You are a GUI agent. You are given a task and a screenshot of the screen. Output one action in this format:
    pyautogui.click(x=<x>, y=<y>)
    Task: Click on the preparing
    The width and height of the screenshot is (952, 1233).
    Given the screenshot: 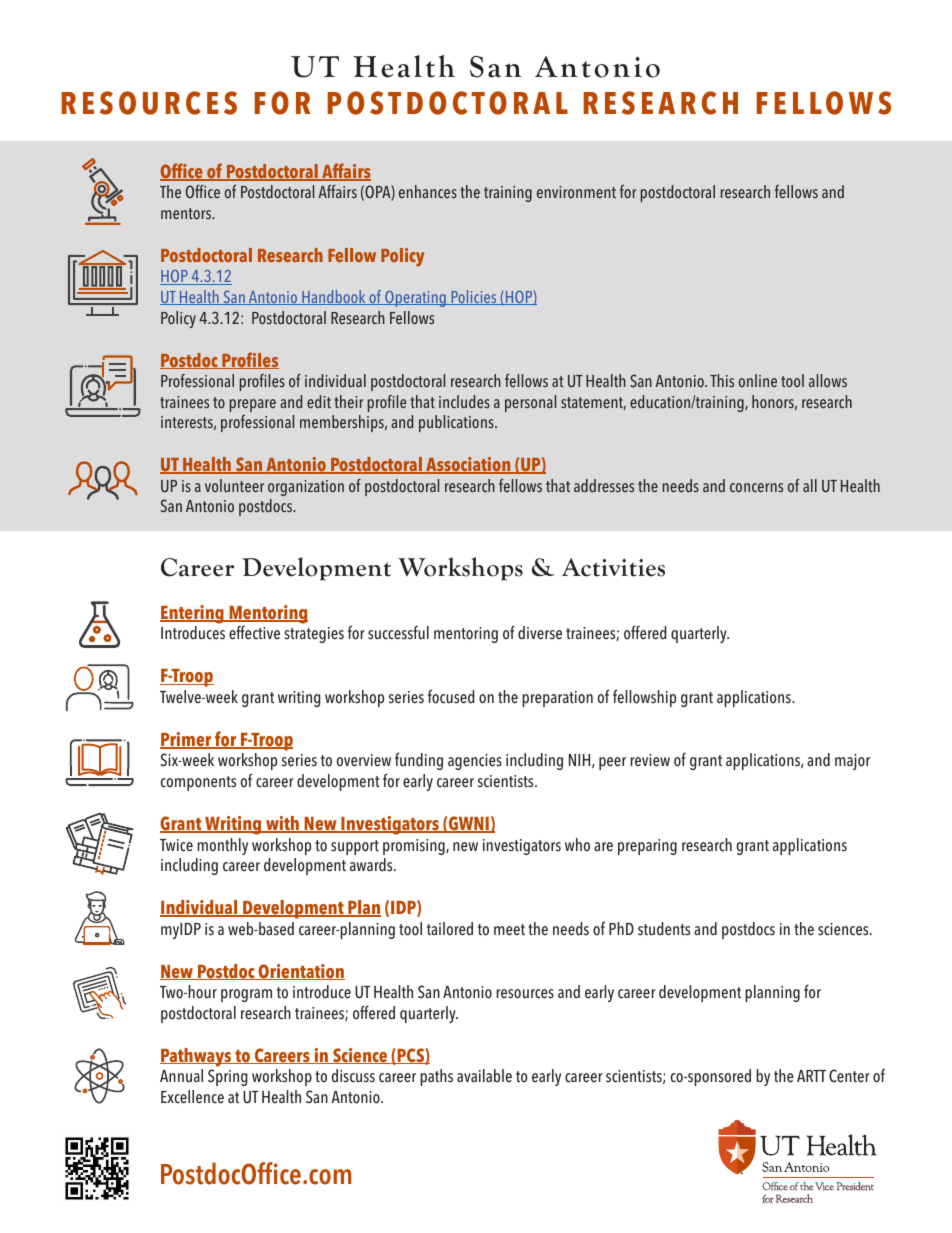 What is the action you would take?
    pyautogui.click(x=647, y=847)
